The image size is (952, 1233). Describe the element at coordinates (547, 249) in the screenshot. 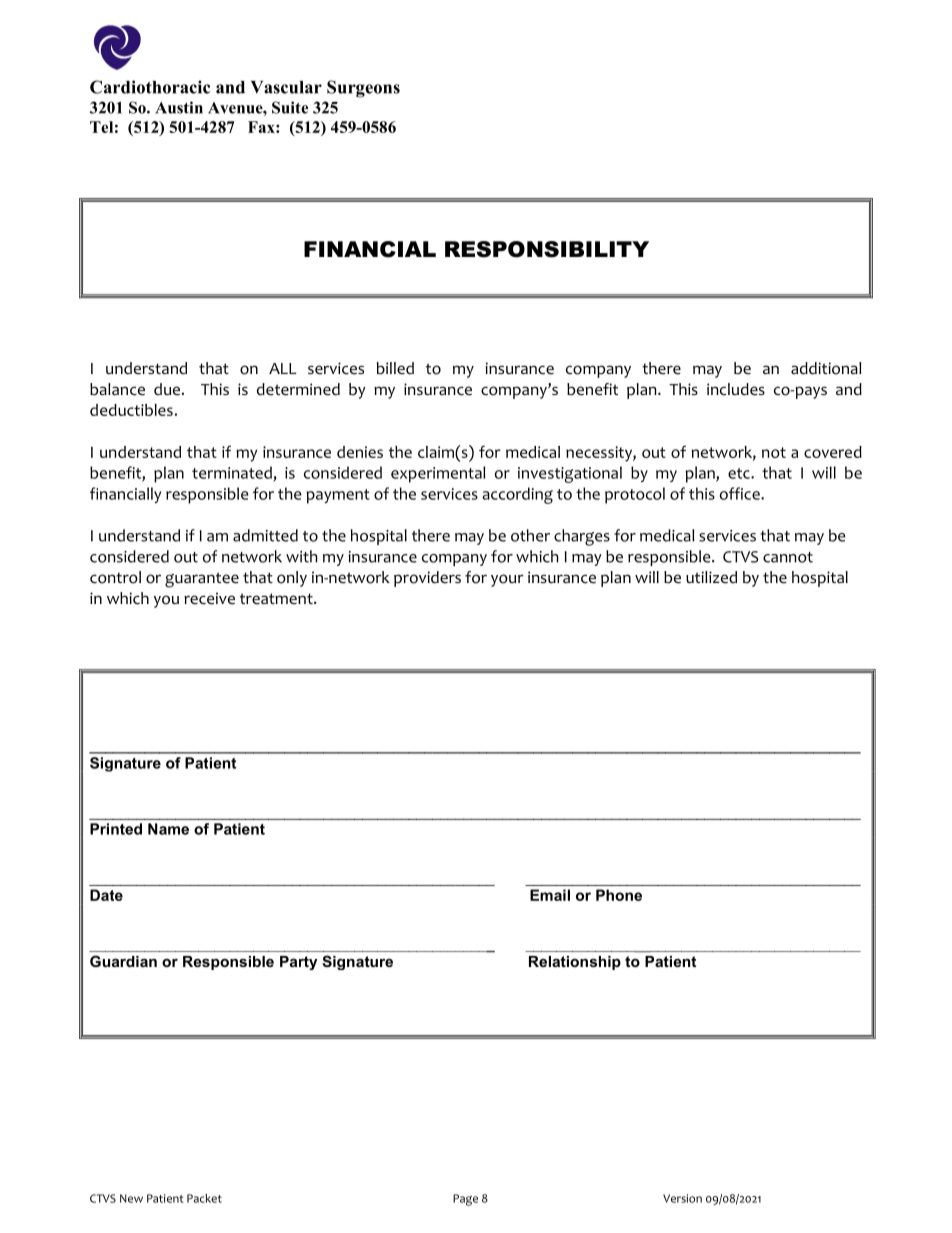

I see `RESPONSIBILITY` at that location.
